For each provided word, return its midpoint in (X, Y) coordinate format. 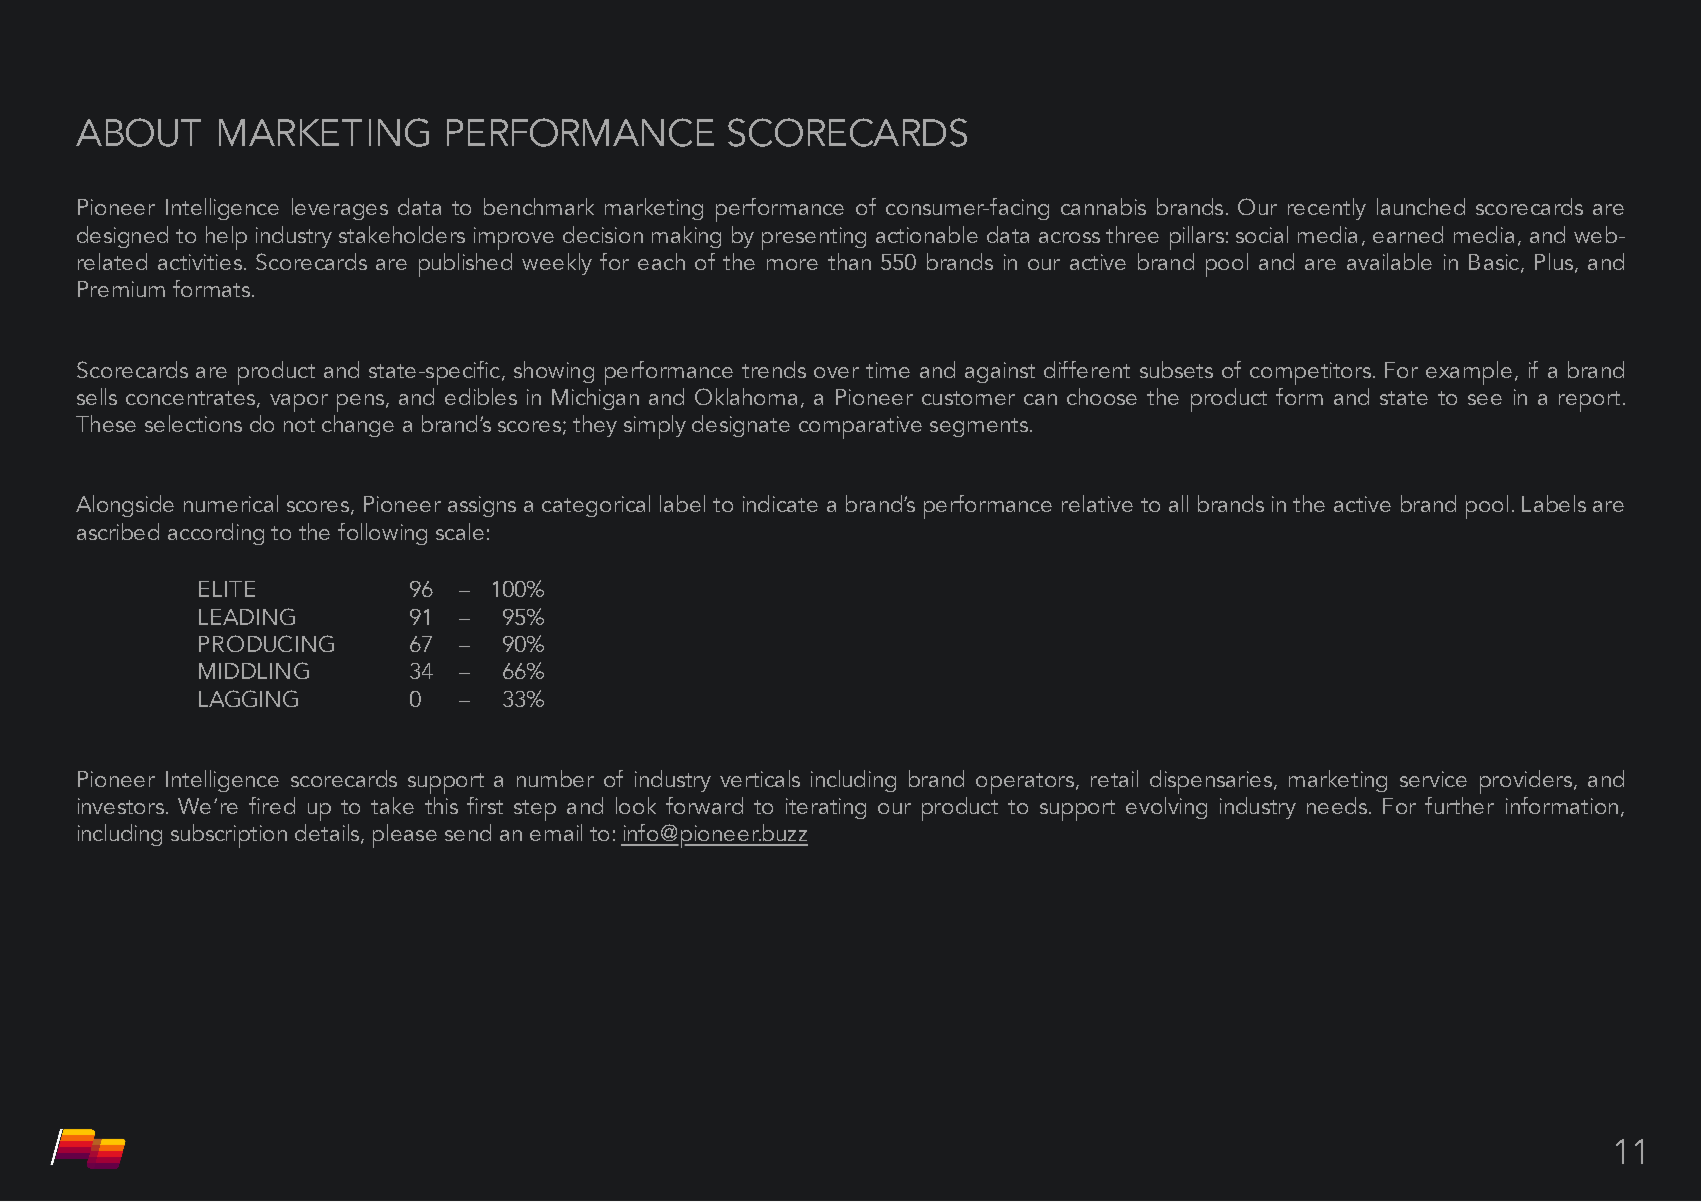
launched (1421, 206)
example (1469, 373)
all (1178, 503)
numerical (231, 503)
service (1433, 779)
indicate (780, 503)
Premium (121, 289)
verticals (760, 778)
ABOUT (138, 132)
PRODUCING (266, 643)
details (328, 834)
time (888, 370)
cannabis (1103, 206)
